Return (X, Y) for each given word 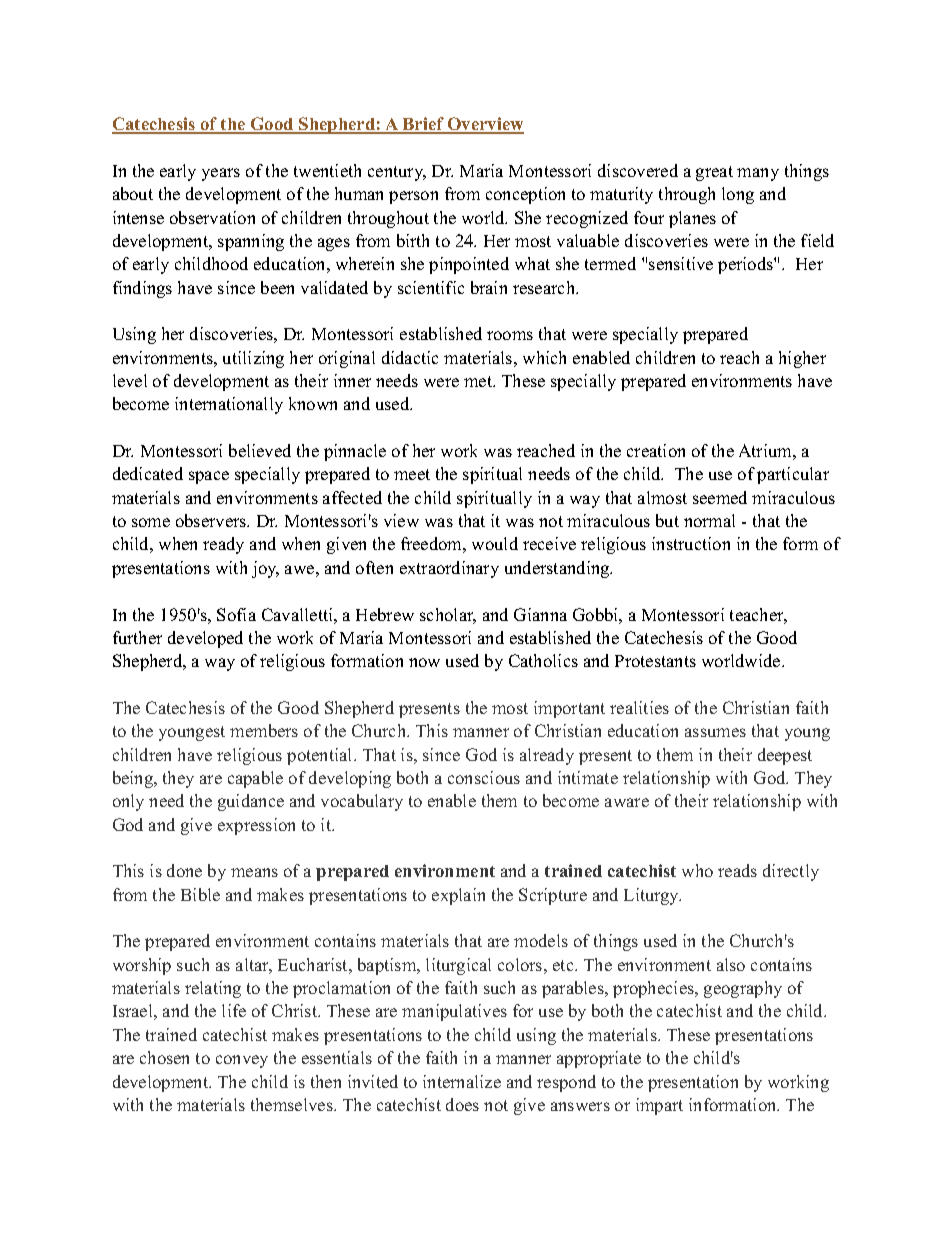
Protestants (655, 661)
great (714, 173)
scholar (448, 616)
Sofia (236, 614)
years (221, 174)
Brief (423, 125)
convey (242, 1061)
